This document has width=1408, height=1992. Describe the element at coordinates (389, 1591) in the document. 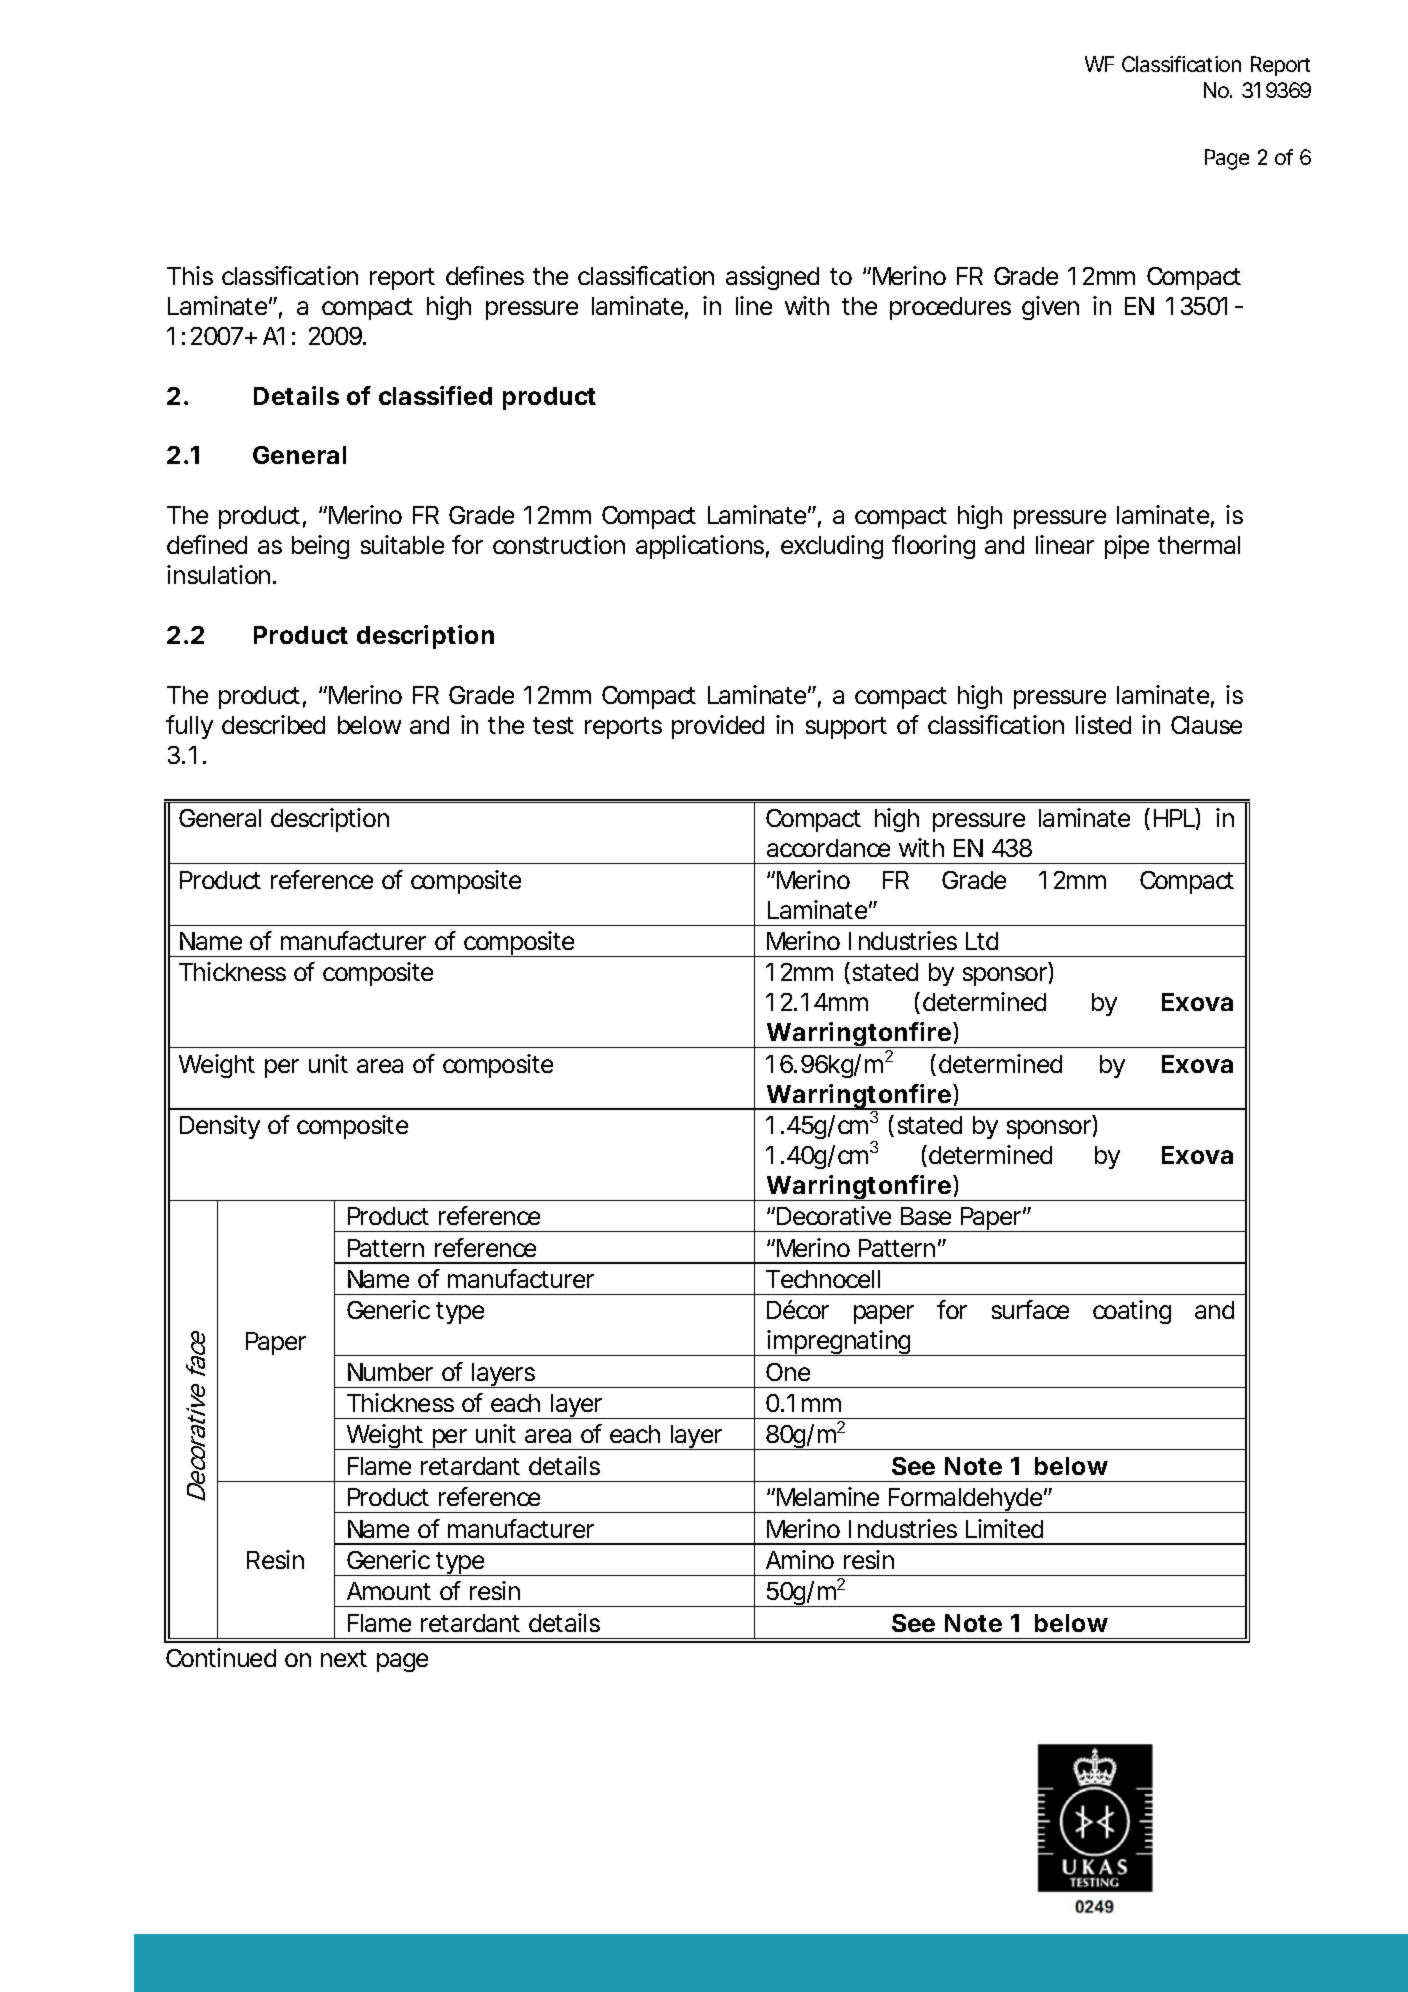

I see `Amount` at that location.
